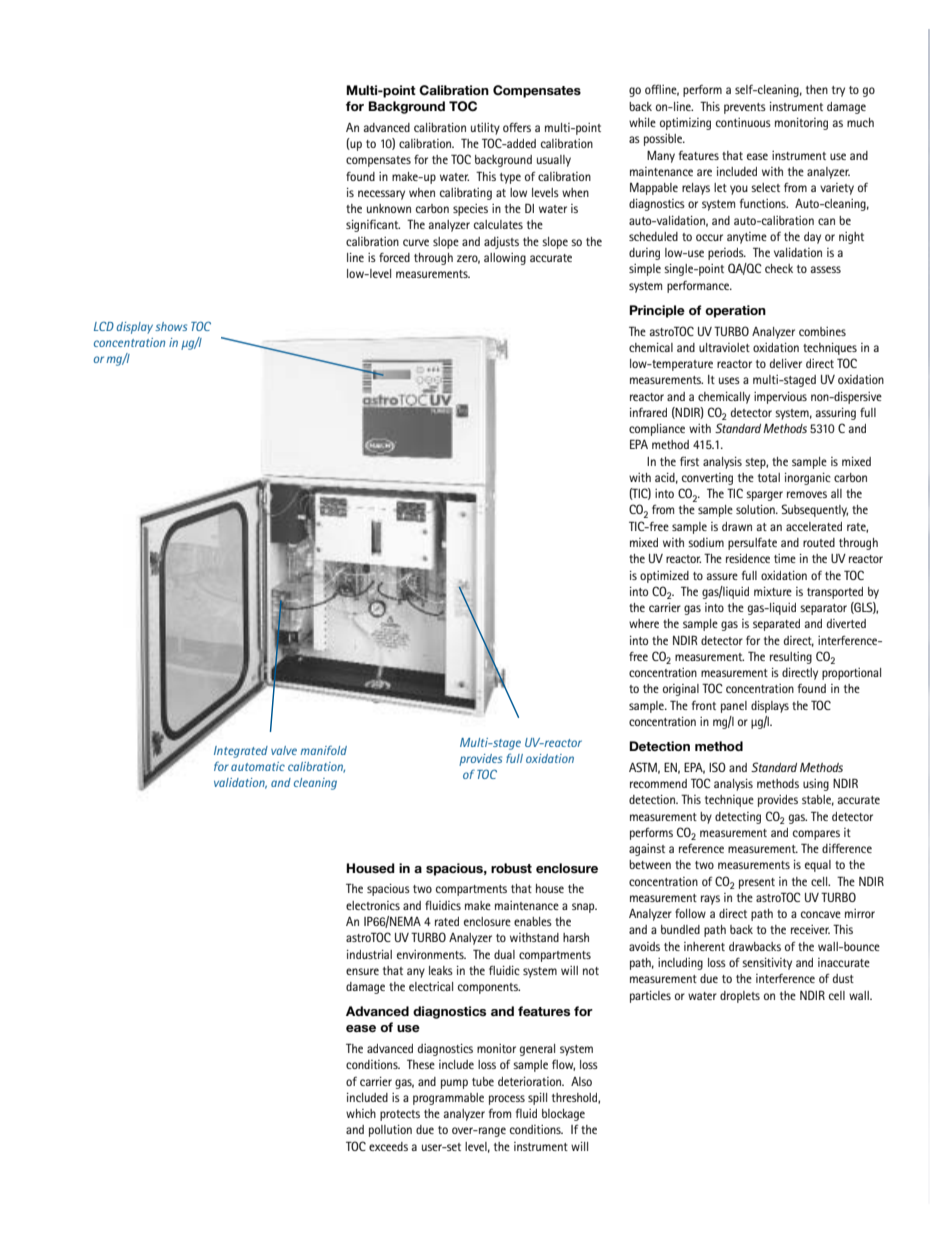 The image size is (952, 1233). What do you see at coordinates (361, 1113) in the screenshot?
I see `which` at bounding box center [361, 1113].
